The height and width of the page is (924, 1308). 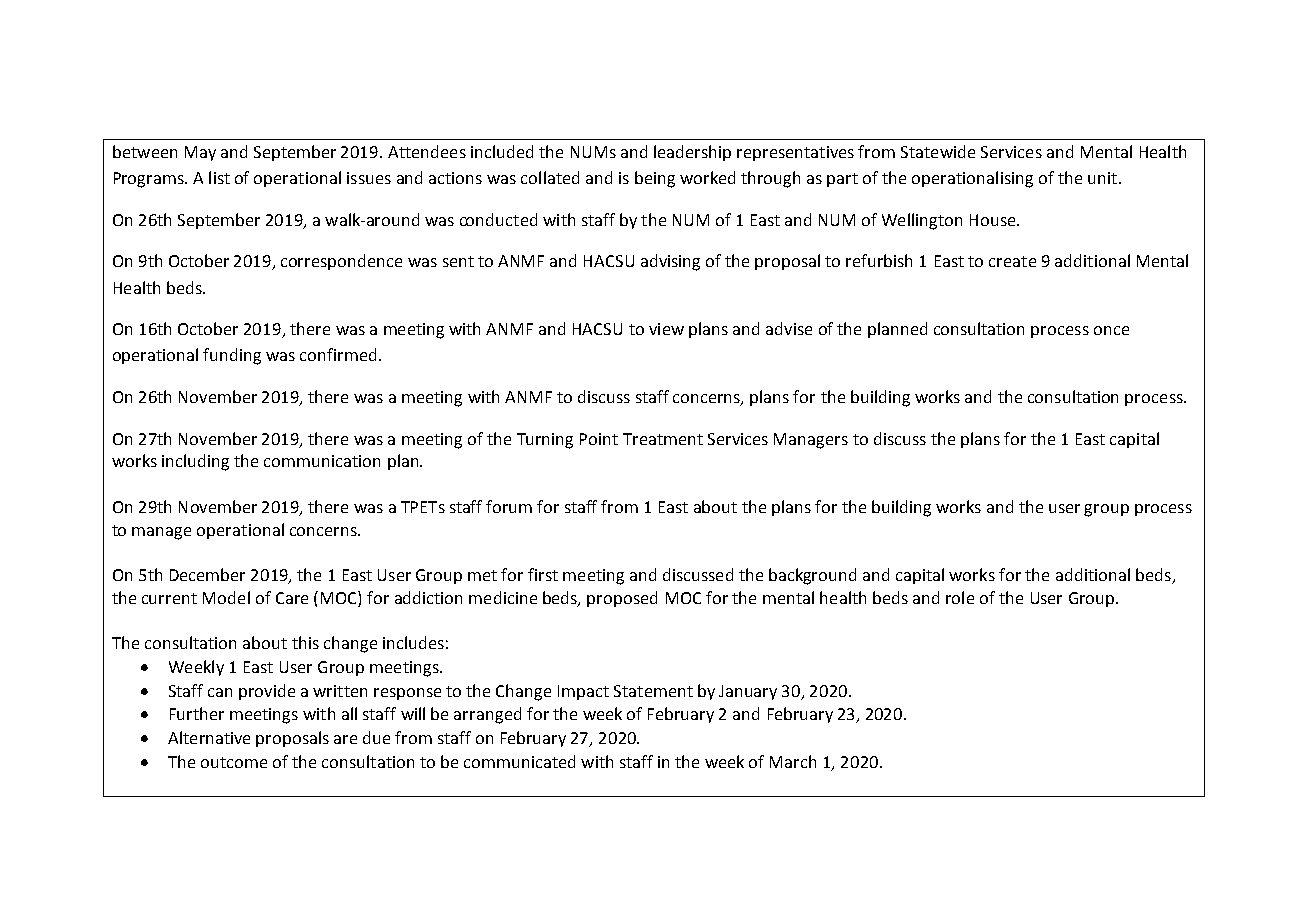 I want to click on communication, so click(x=322, y=461).
